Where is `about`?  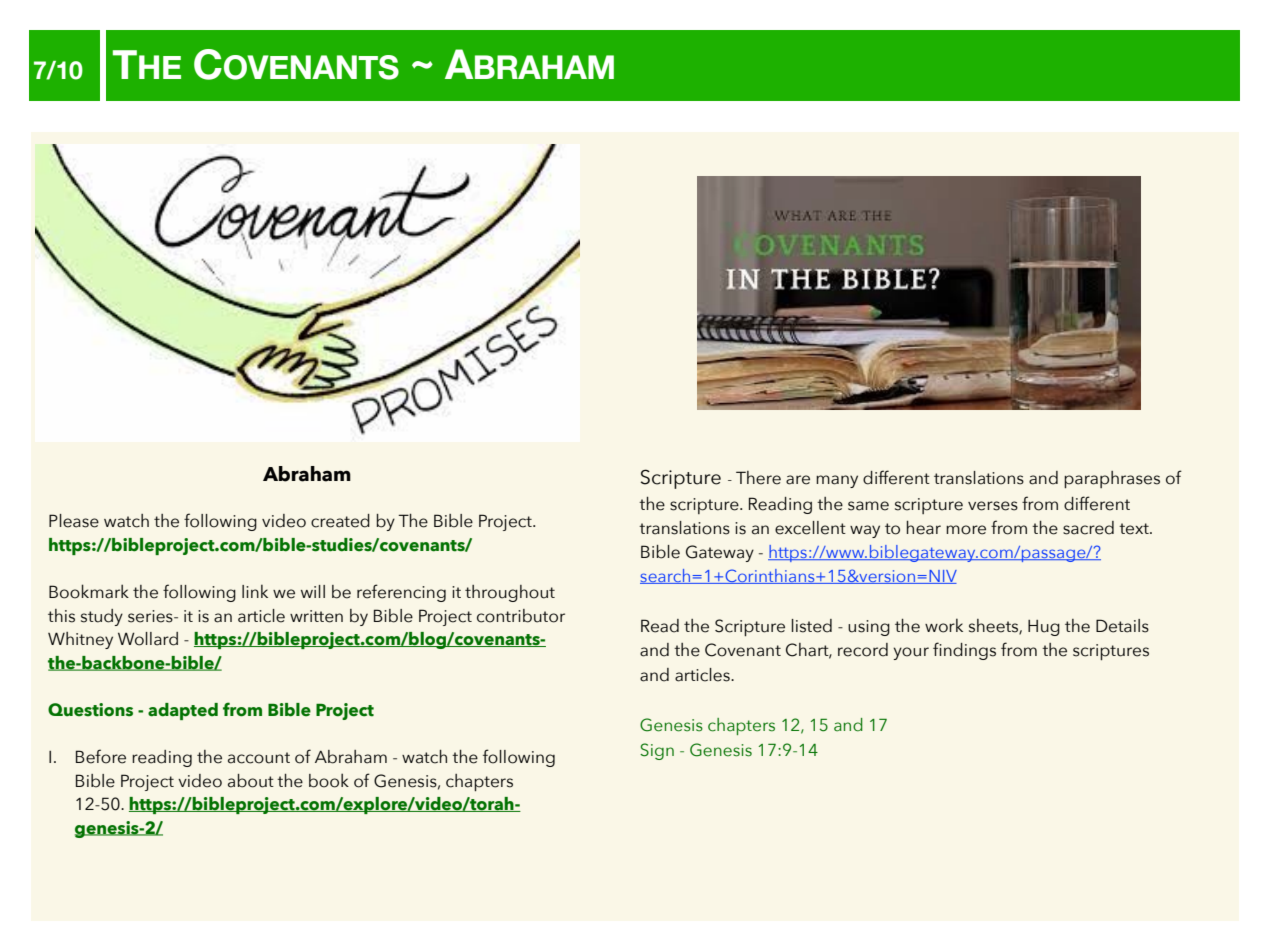 about is located at coordinates (251, 781).
